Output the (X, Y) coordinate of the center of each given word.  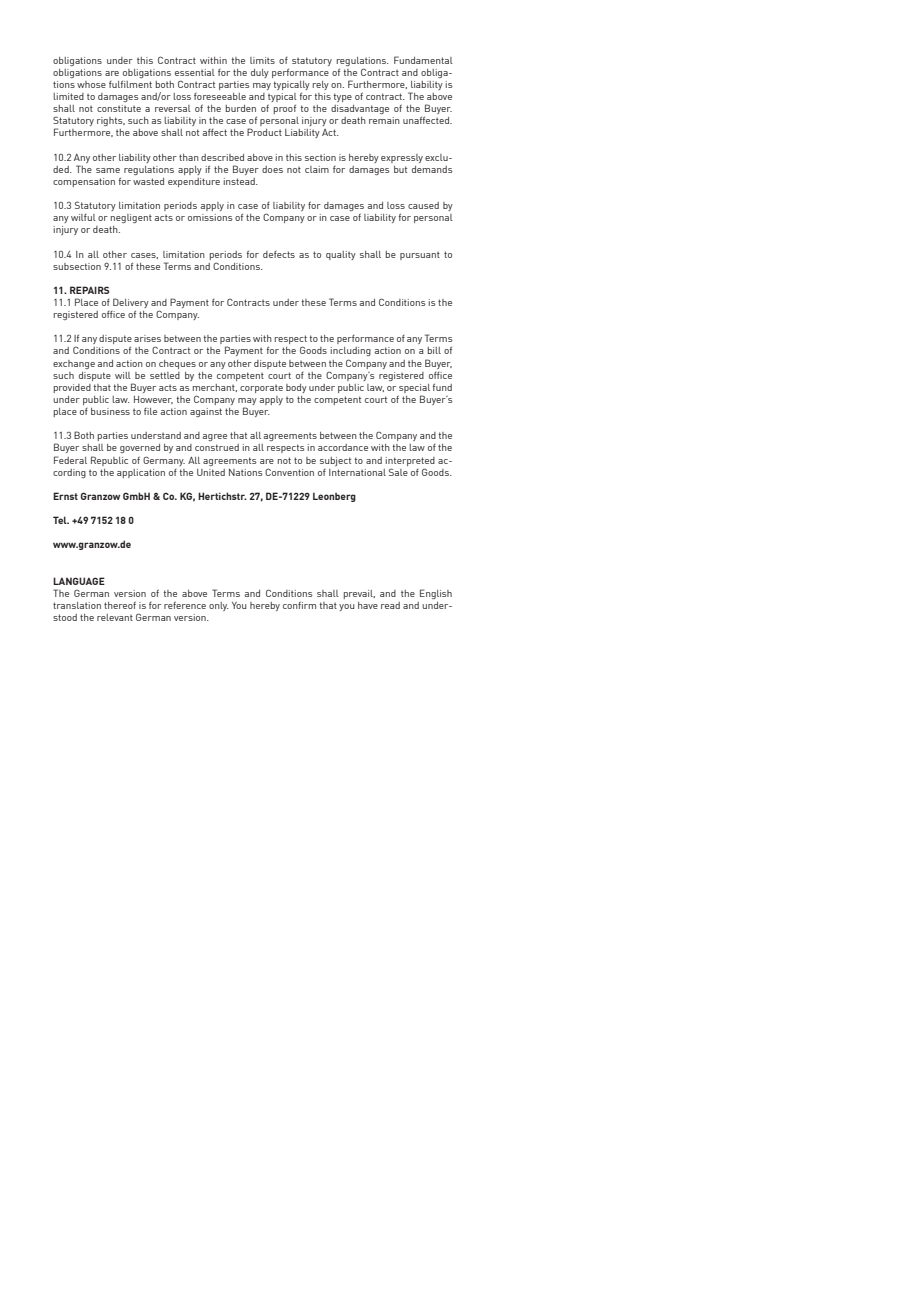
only (219, 606)
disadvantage (360, 109)
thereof (120, 605)
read (390, 605)
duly (260, 73)
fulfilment (130, 84)
